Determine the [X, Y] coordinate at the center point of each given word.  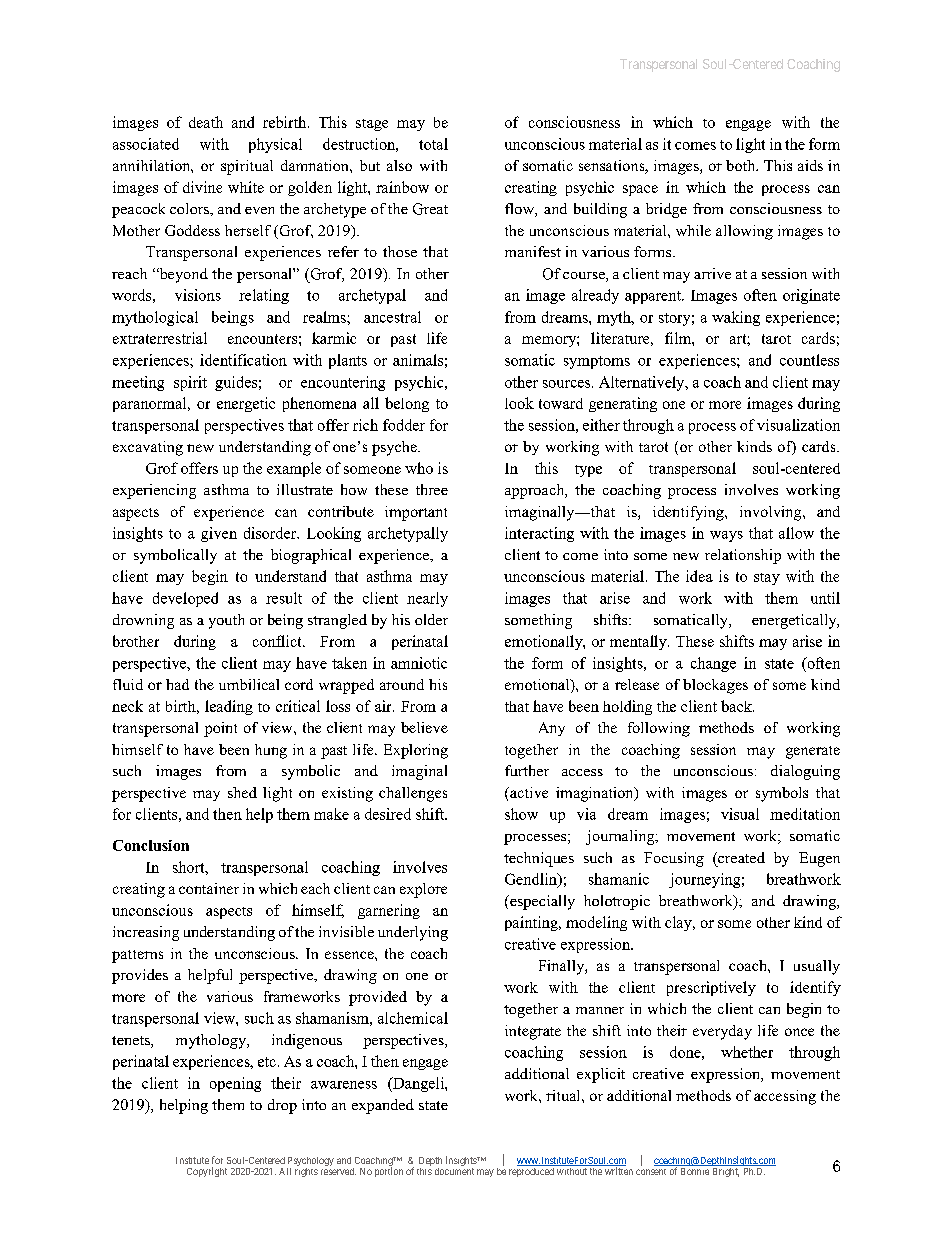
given [219, 534]
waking [736, 318]
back [737, 706]
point [220, 729]
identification [243, 360]
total [433, 144]
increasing [146, 933]
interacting [539, 534]
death [206, 122]
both [742, 165]
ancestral [392, 317]
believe [424, 727]
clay [679, 923]
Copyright [207, 1172]
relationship [743, 556]
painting [532, 923]
